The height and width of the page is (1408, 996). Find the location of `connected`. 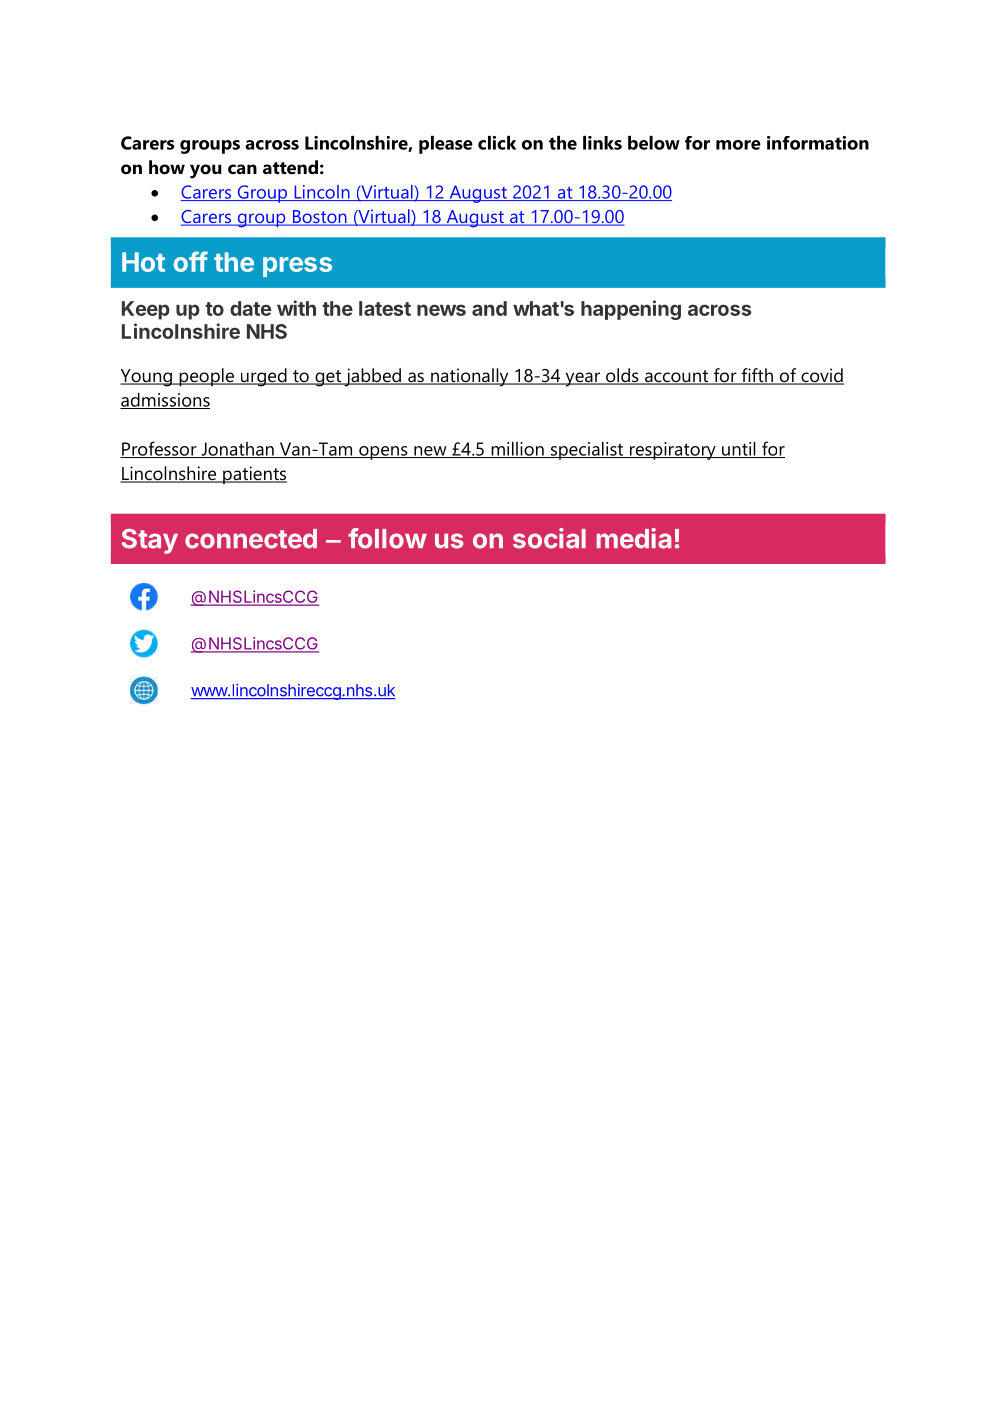

connected is located at coordinates (251, 539).
